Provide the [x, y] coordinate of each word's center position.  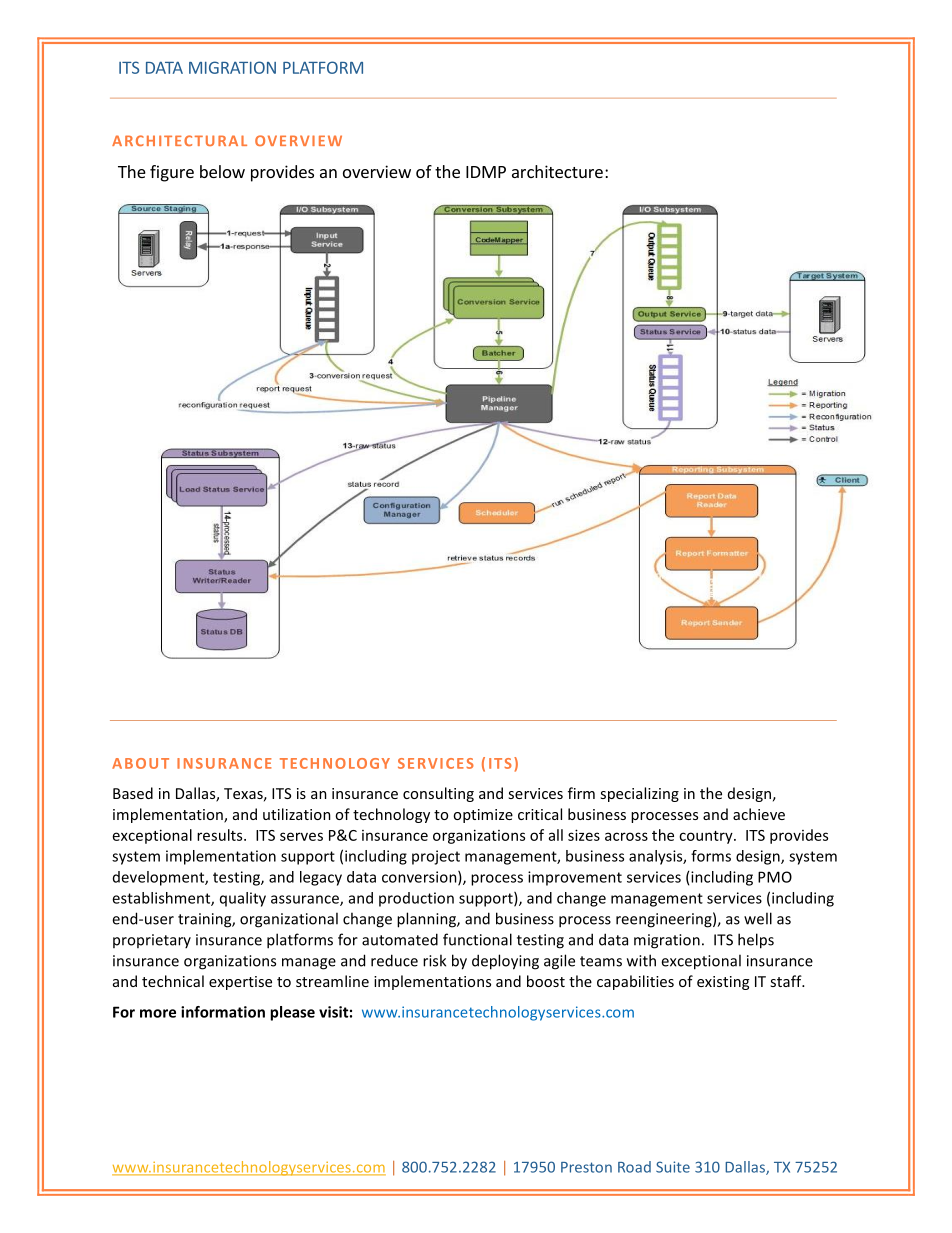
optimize [483, 816]
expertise [240, 983]
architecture [557, 171]
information [223, 1012]
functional [477, 939]
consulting [438, 794]
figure [172, 173]
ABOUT [140, 763]
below [222, 171]
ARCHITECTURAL [179, 140]
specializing [639, 794]
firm [581, 793]
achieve [759, 814]
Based [133, 793]
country [707, 837]
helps [756, 941]
